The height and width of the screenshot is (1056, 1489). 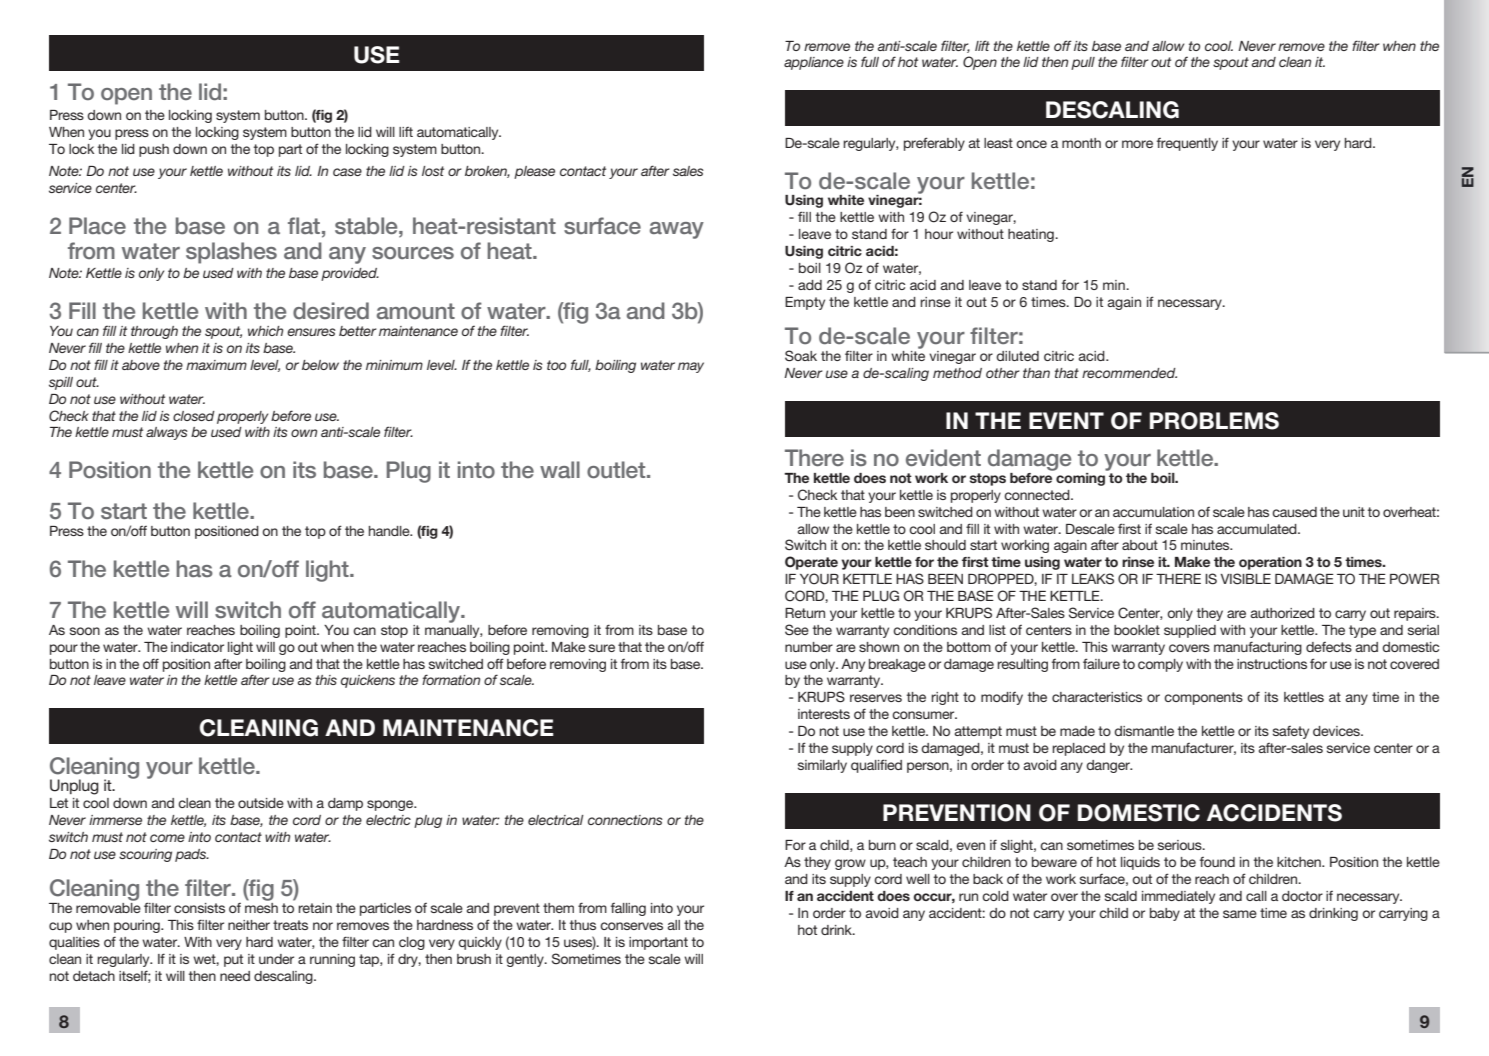 I want to click on appliance, so click(x=814, y=63).
